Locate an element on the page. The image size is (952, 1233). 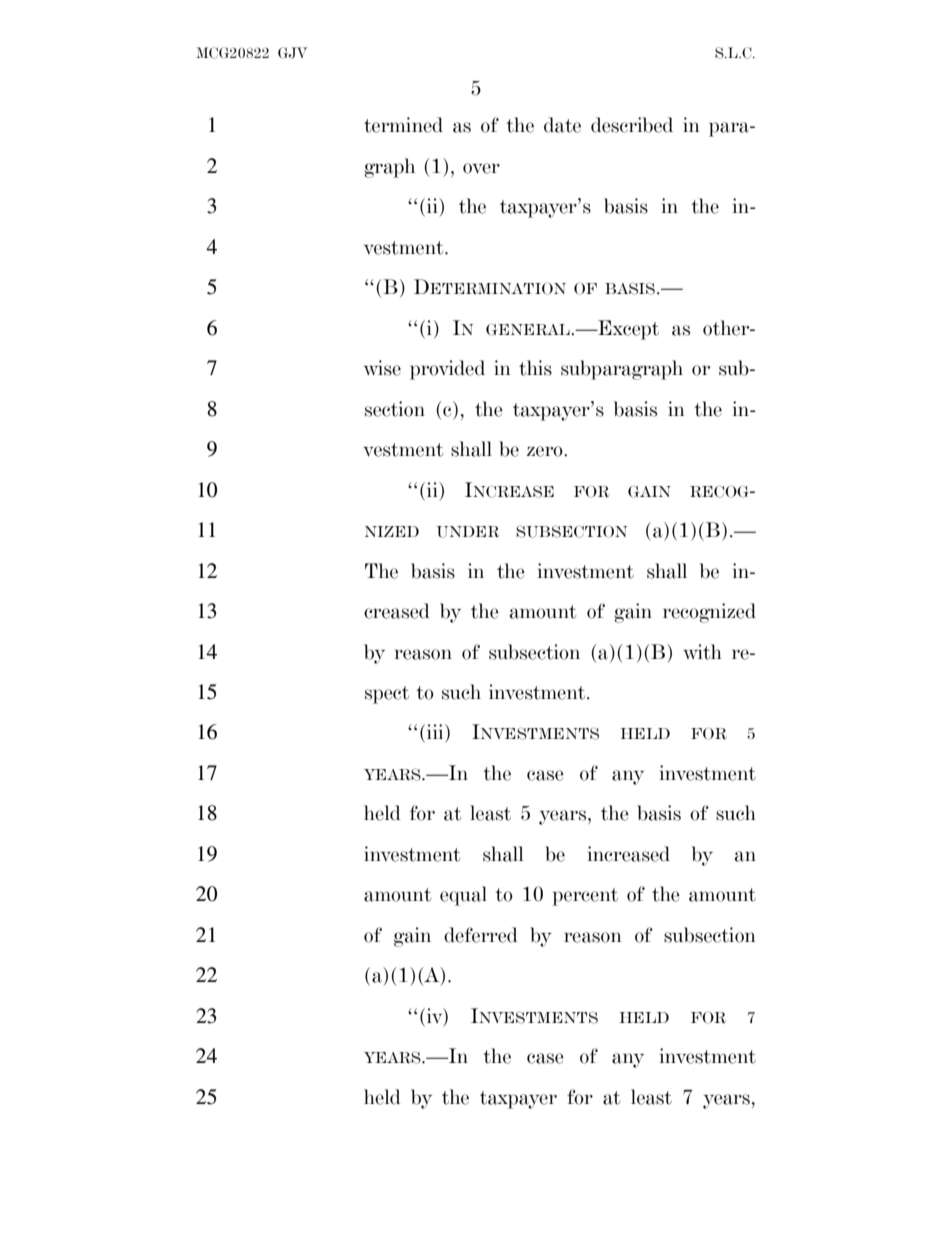
percent is located at coordinates (585, 897).
